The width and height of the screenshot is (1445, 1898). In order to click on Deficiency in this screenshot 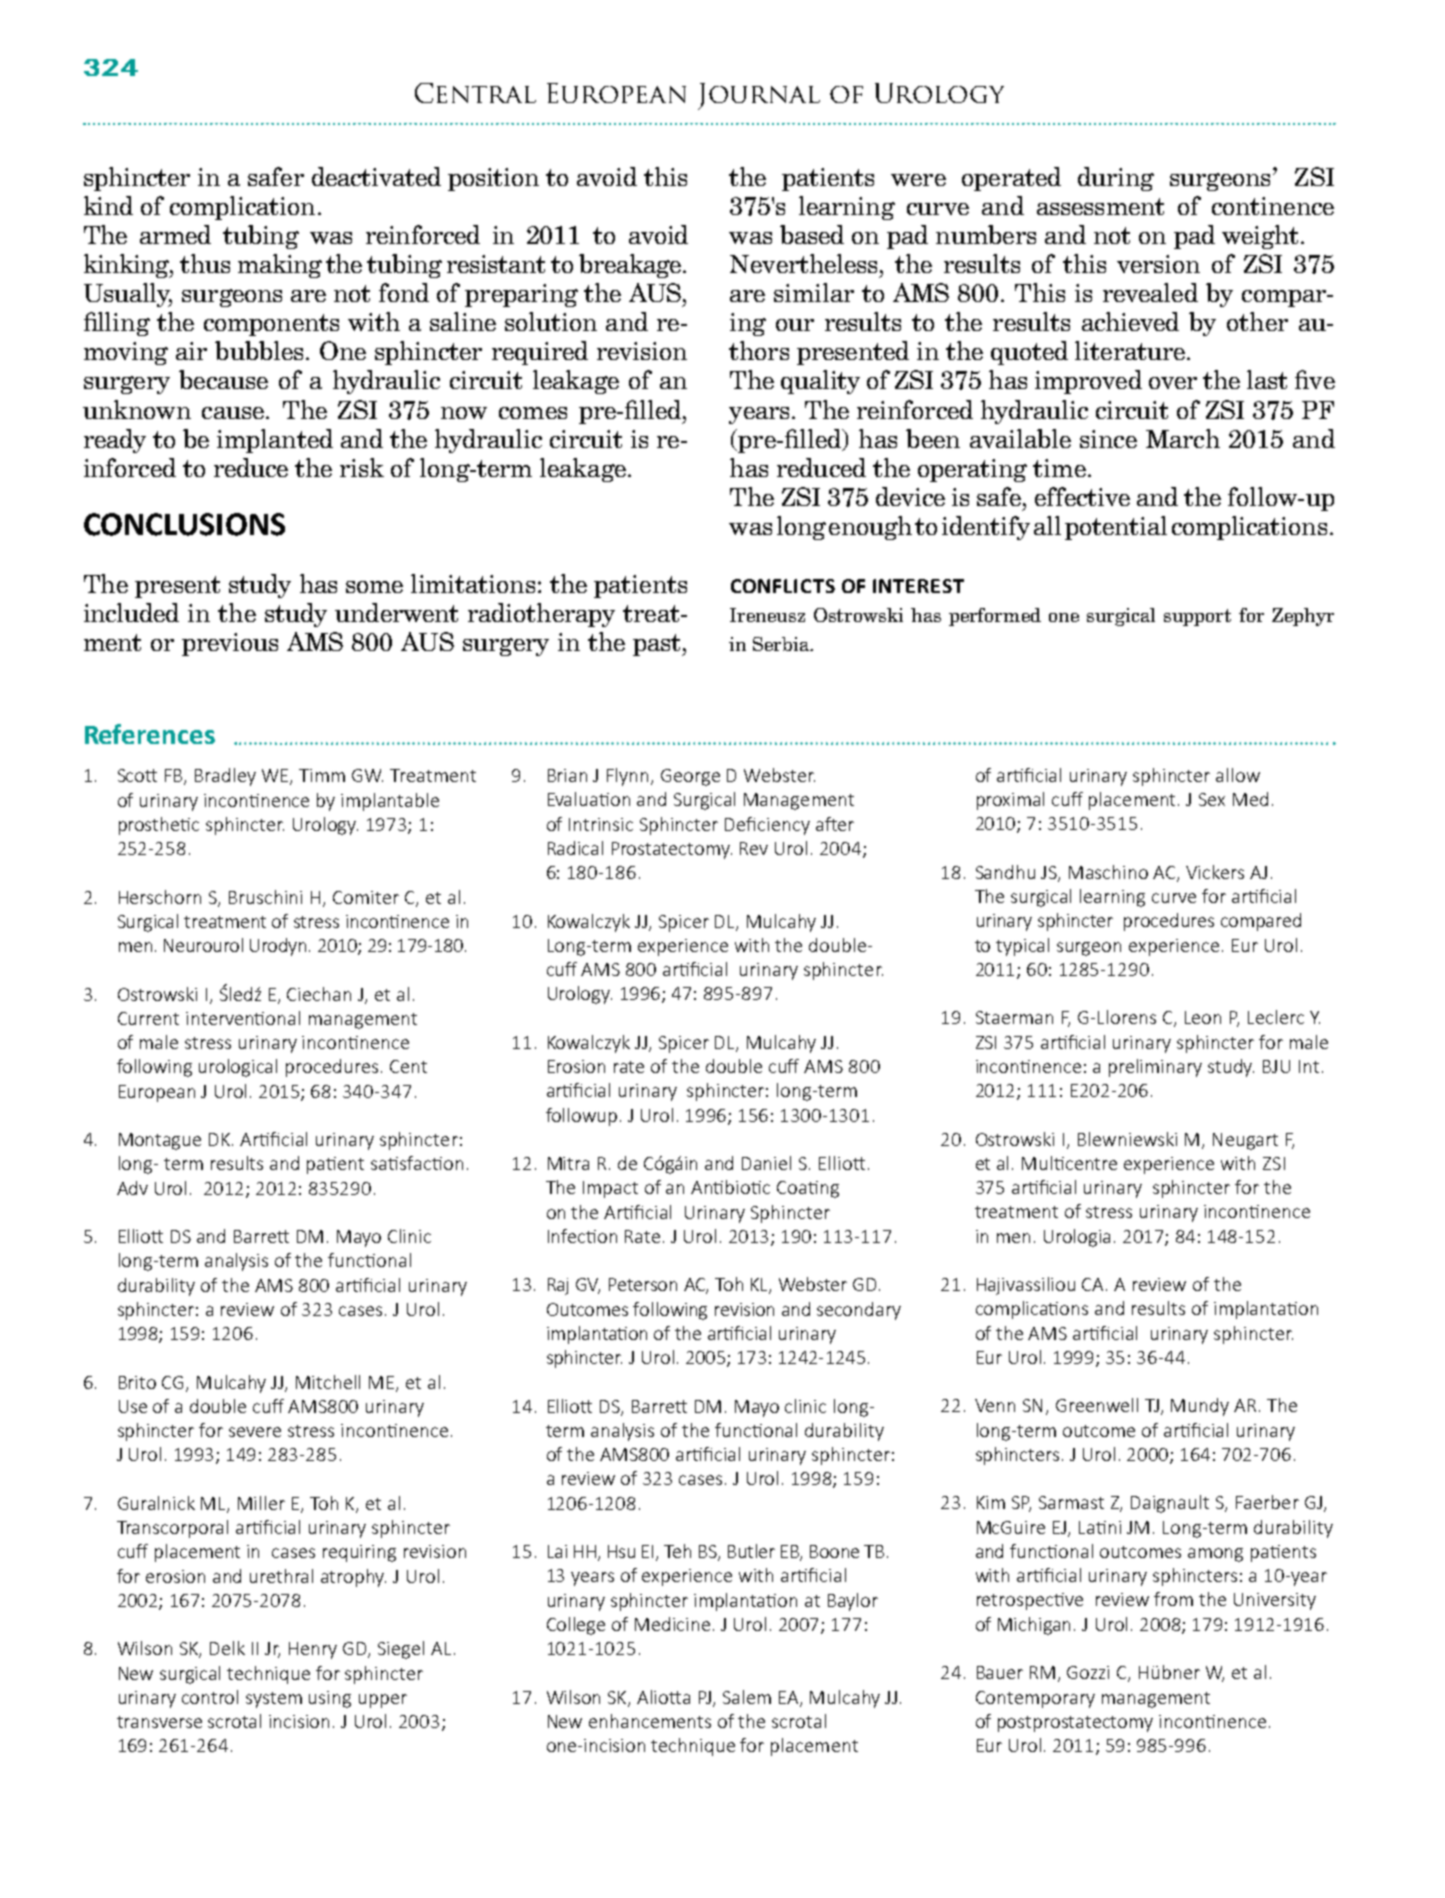, I will do `click(767, 826)`.
